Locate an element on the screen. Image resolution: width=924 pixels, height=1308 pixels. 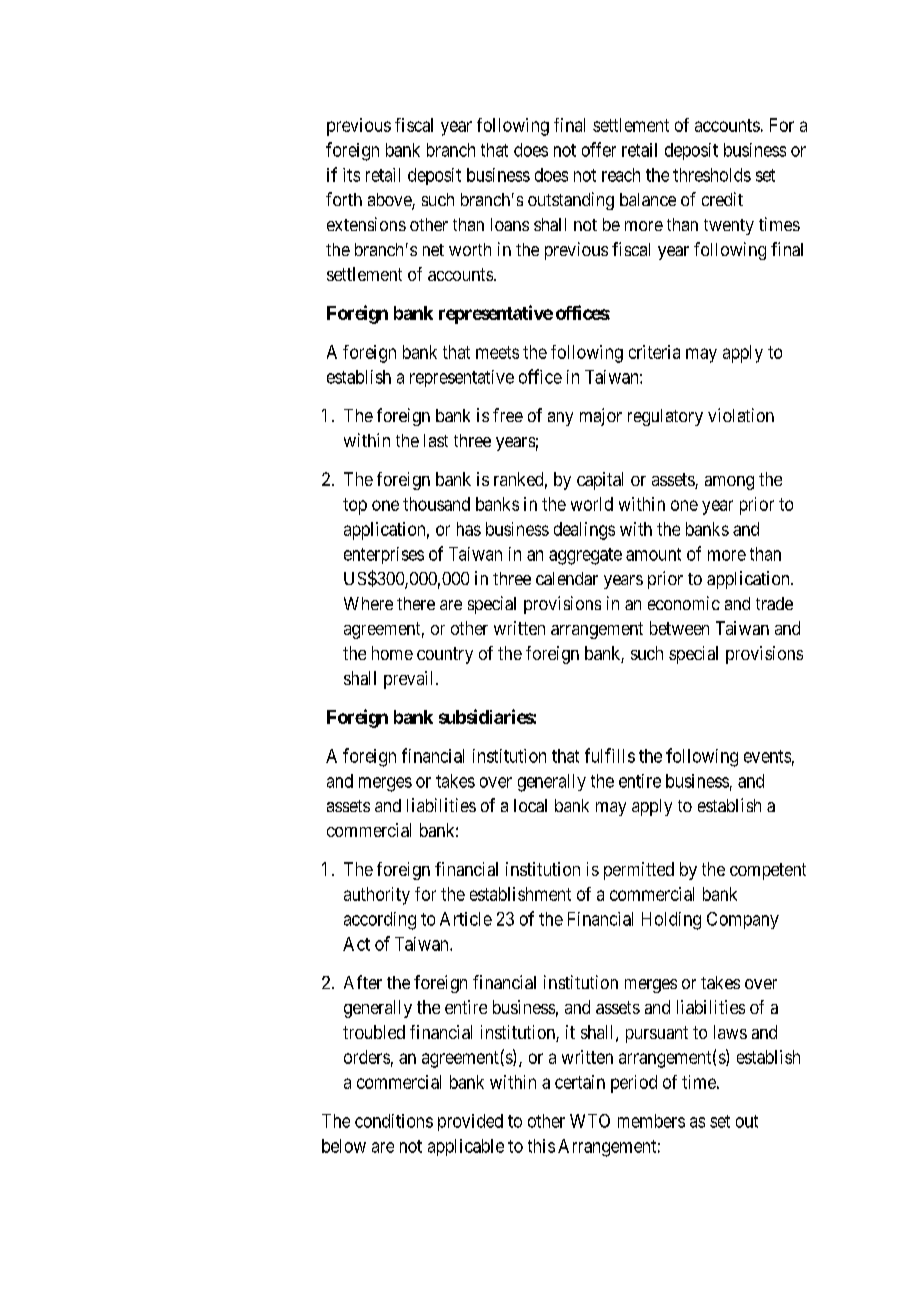
authority is located at coordinates (377, 896).
